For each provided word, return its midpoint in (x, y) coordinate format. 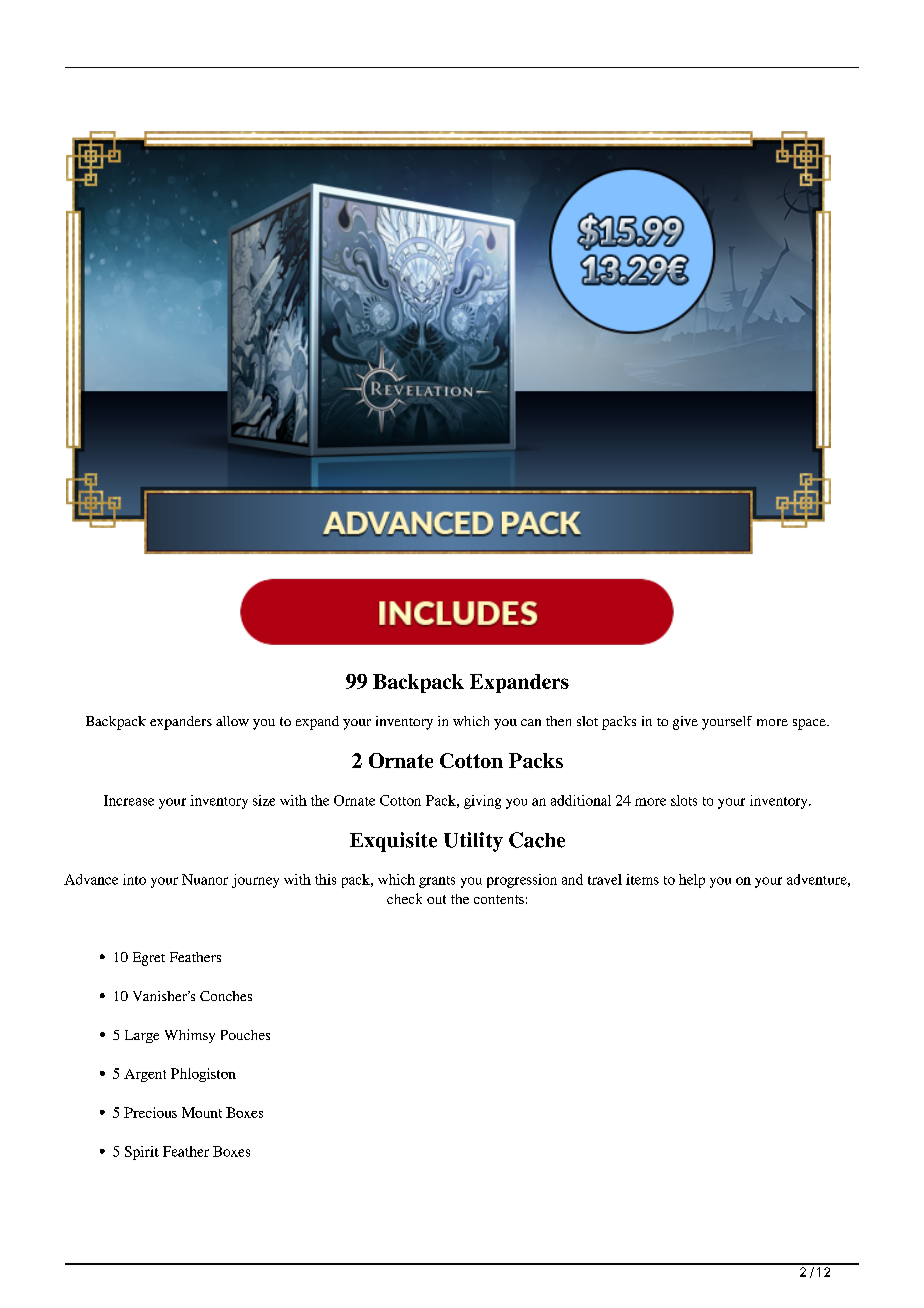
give (685, 723)
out (436, 899)
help (692, 881)
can (531, 722)
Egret (149, 959)
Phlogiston (203, 1075)
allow (232, 721)
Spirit (142, 1153)
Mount (202, 1112)
